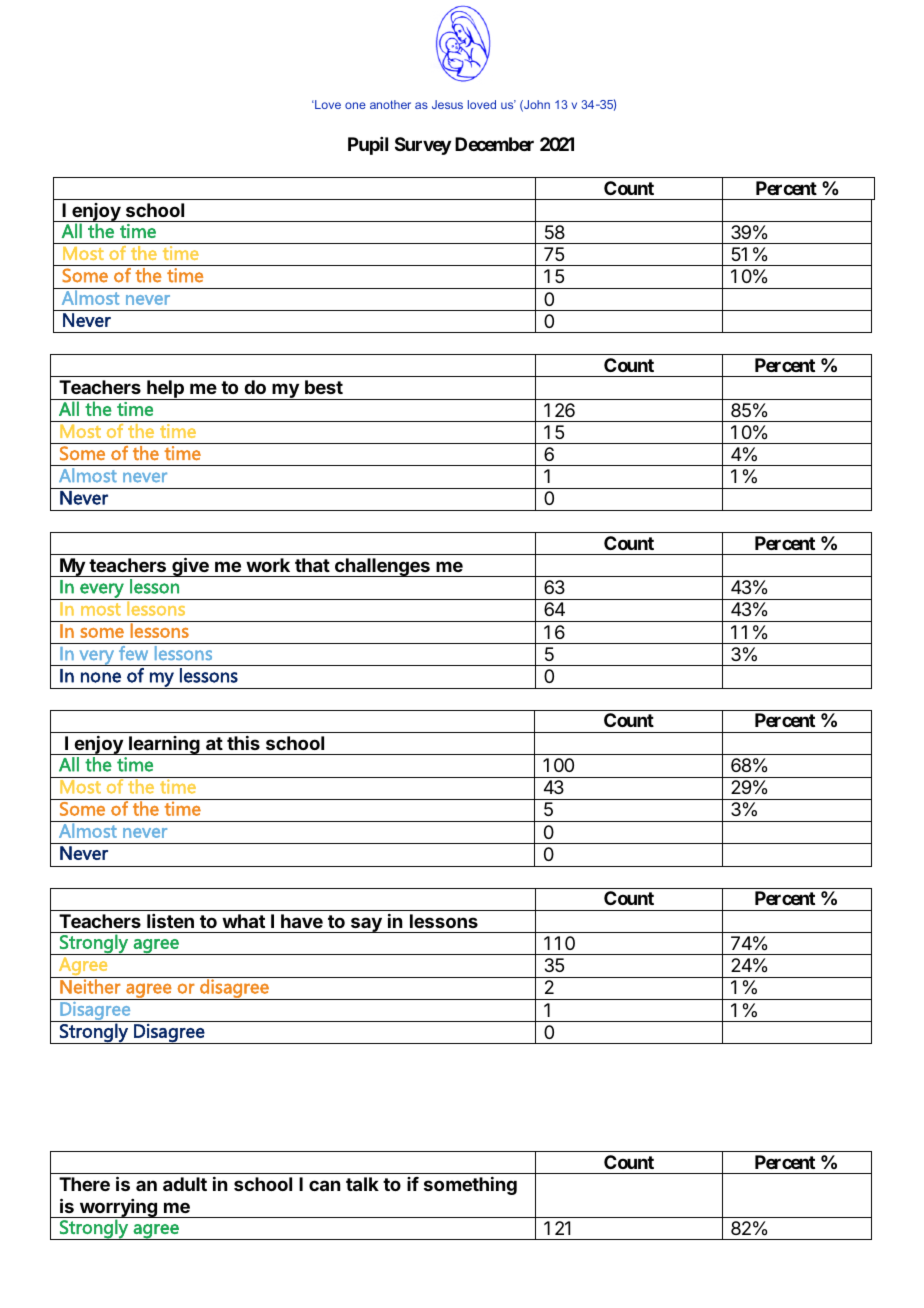  What do you see at coordinates (368, 146) in the screenshot?
I see `Pupil` at bounding box center [368, 146].
